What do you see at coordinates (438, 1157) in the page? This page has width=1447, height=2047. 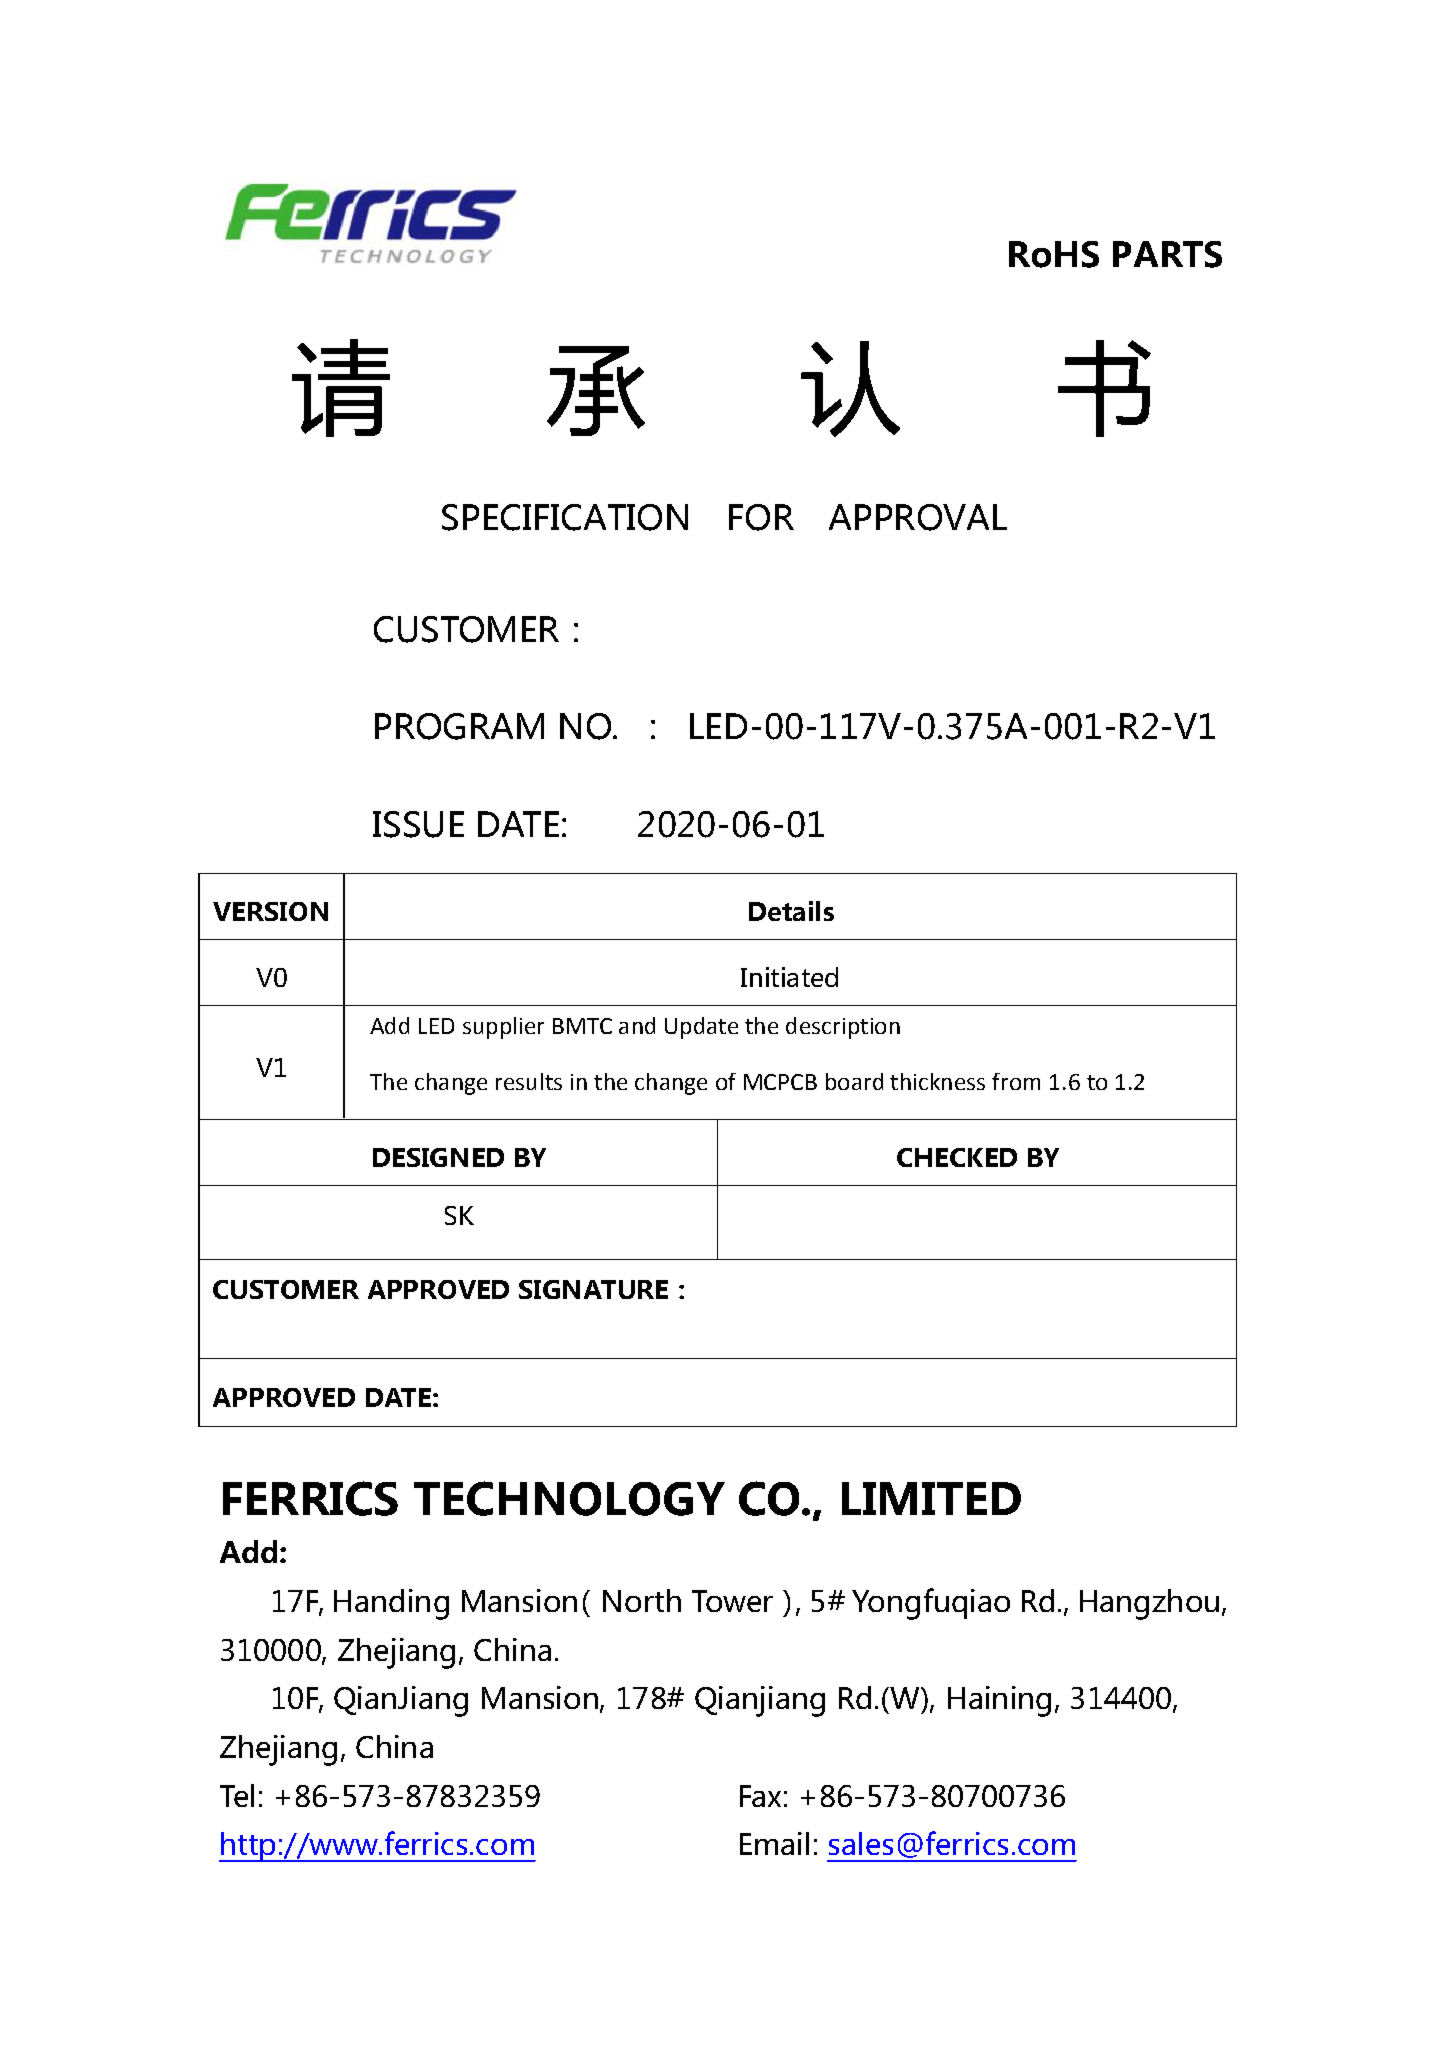 I see `DESIGNED` at bounding box center [438, 1157].
